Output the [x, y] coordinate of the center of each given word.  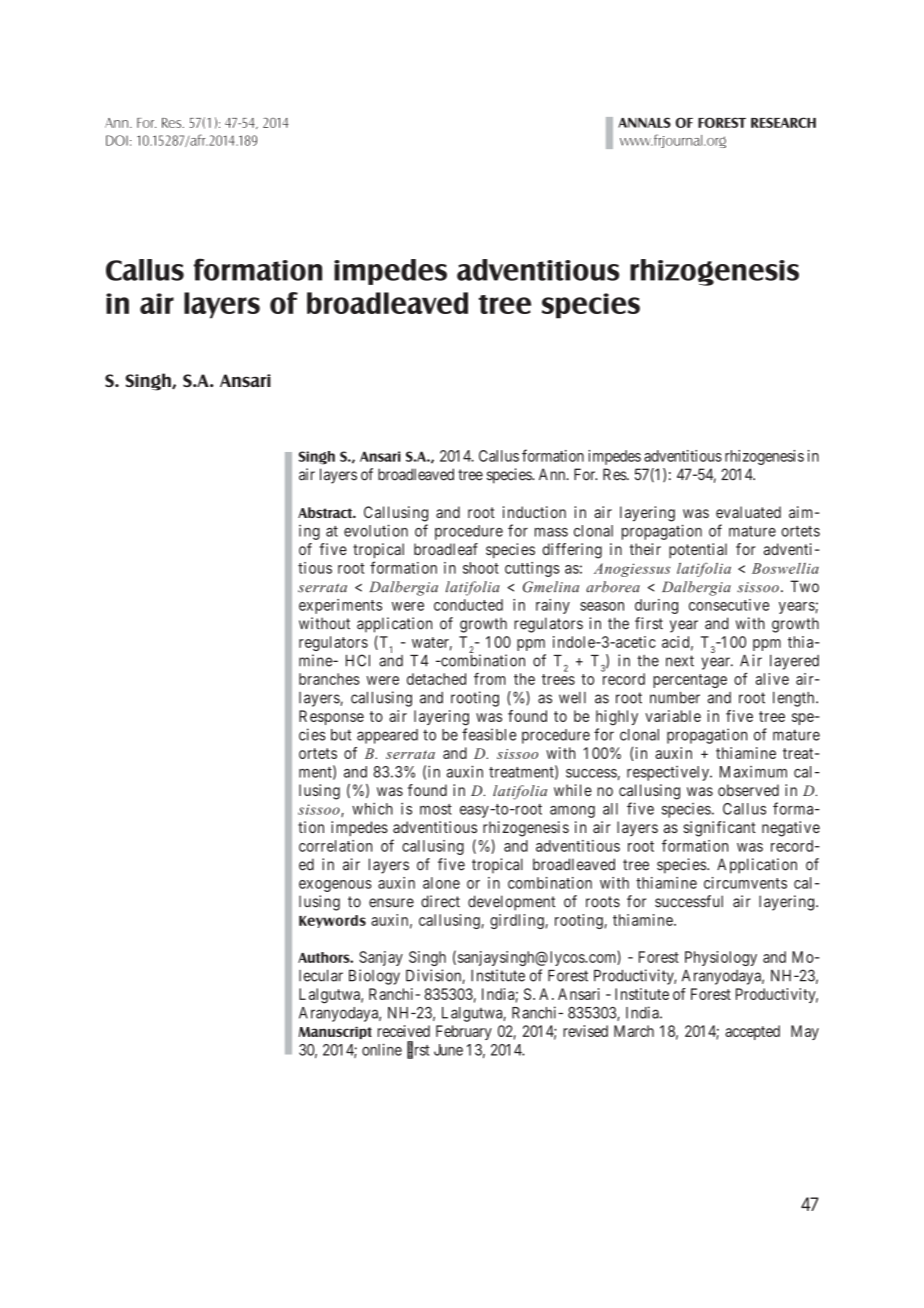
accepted [752, 1032]
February [464, 1032]
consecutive [729, 605]
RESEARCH [783, 122]
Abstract [326, 512]
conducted [468, 605]
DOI [117, 140]
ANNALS [644, 122]
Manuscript [335, 1032]
